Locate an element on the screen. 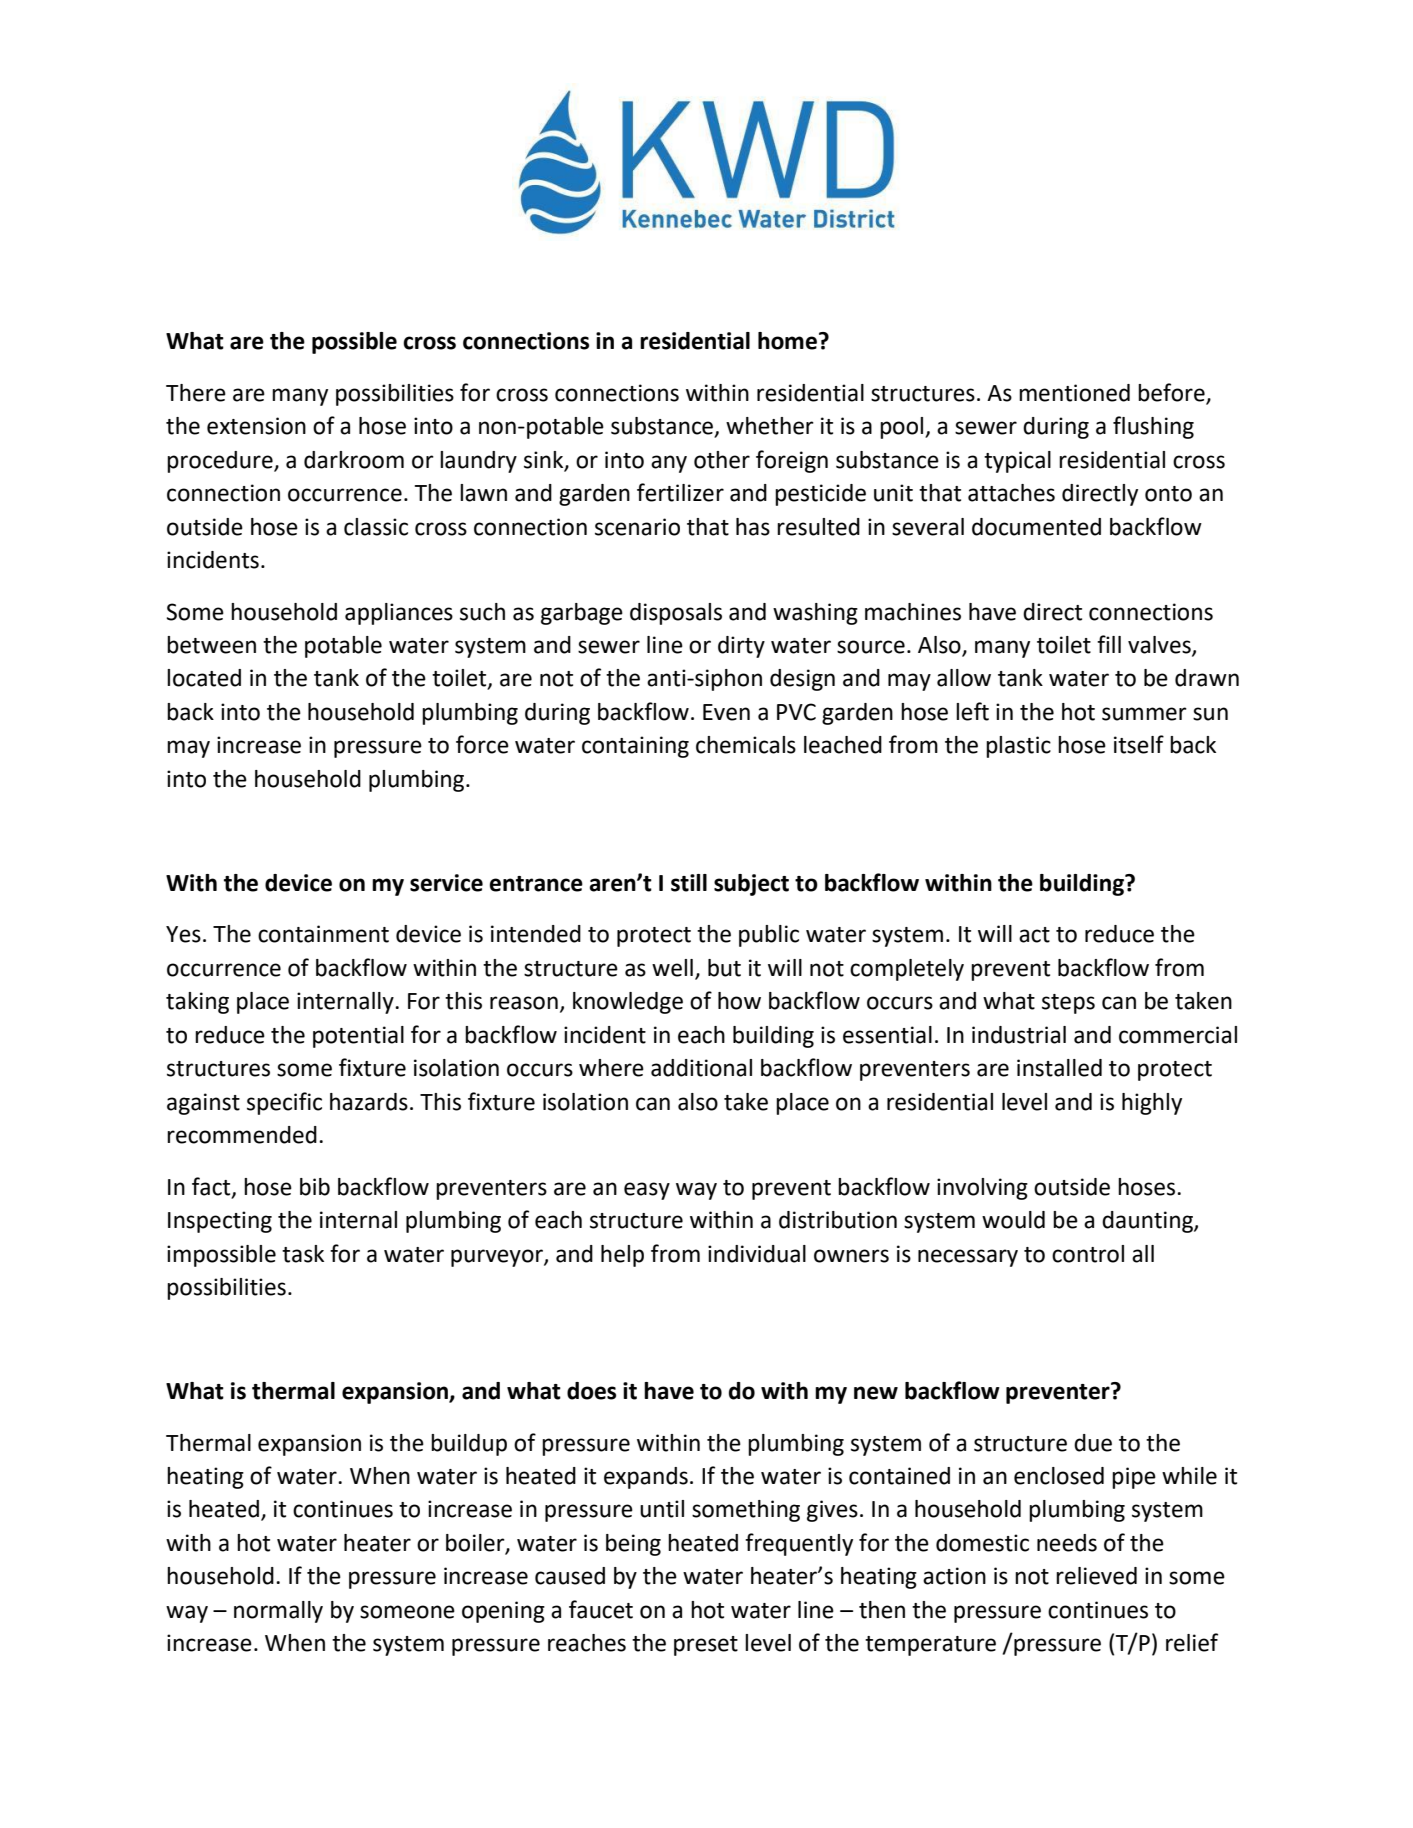  normally is located at coordinates (278, 1612).
